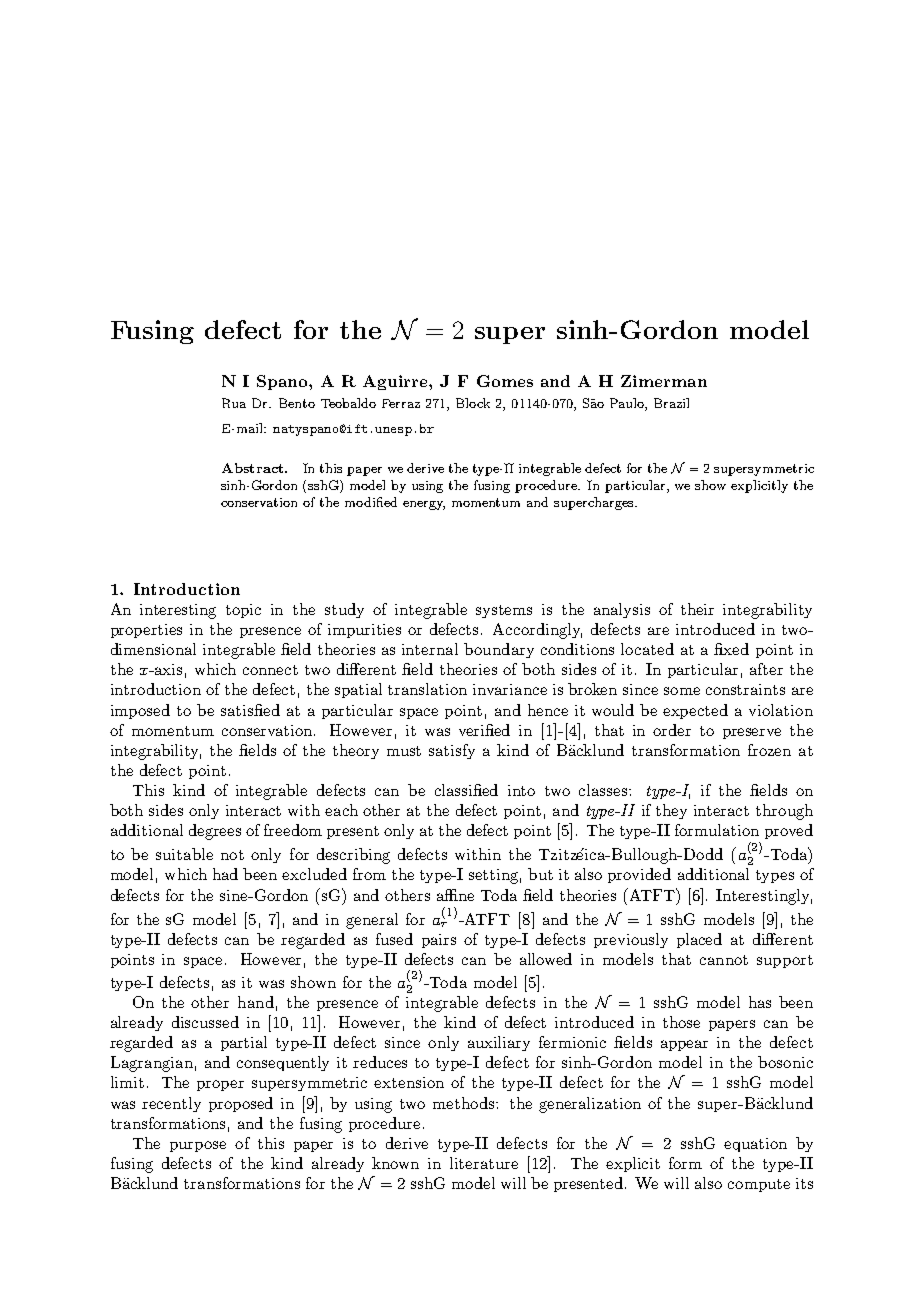  What do you see at coordinates (466, 790) in the page?
I see `classified` at bounding box center [466, 790].
